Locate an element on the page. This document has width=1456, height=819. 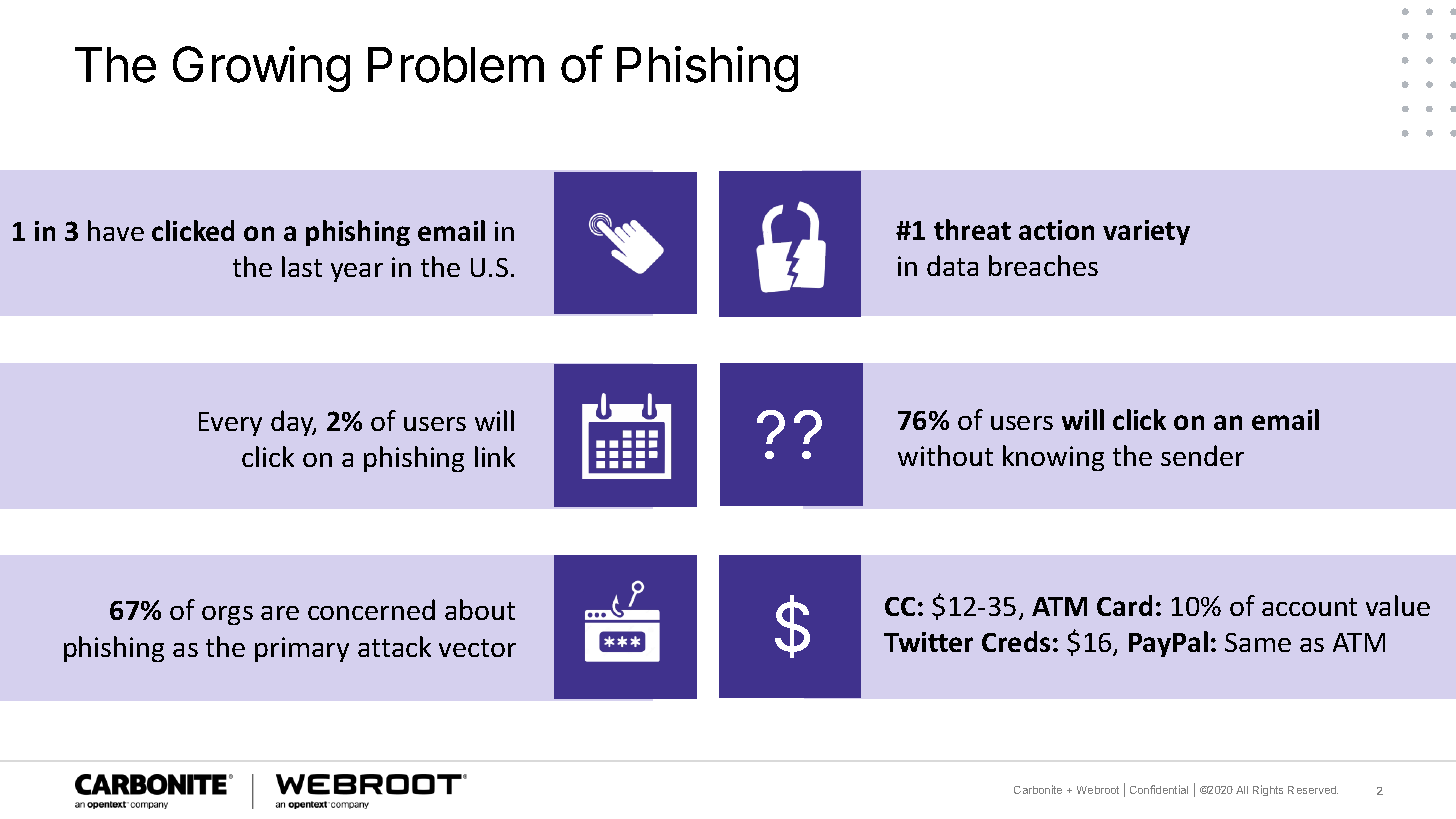
Carbonite is located at coordinates (1038, 789).
